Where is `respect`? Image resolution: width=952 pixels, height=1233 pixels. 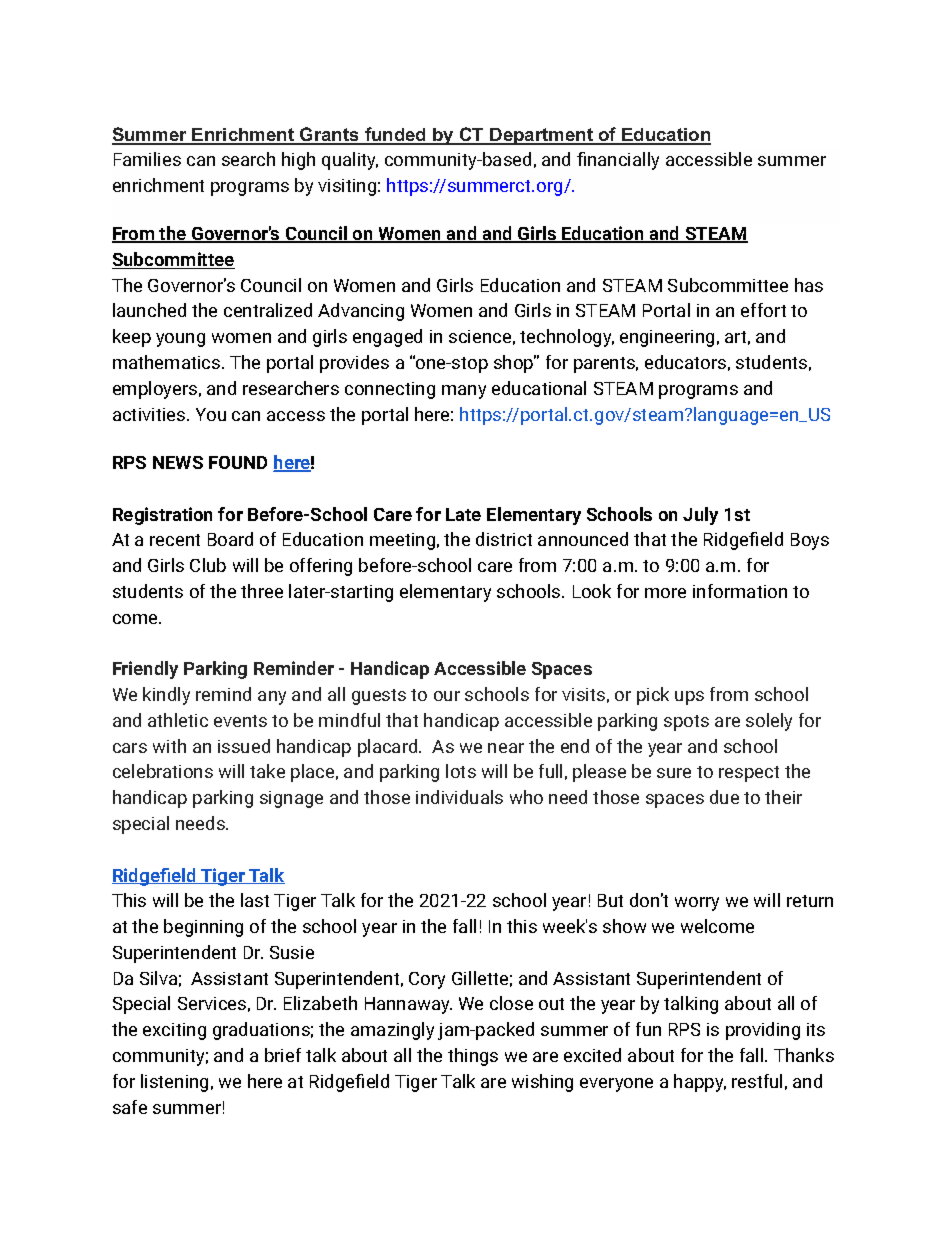
respect is located at coordinates (749, 774).
